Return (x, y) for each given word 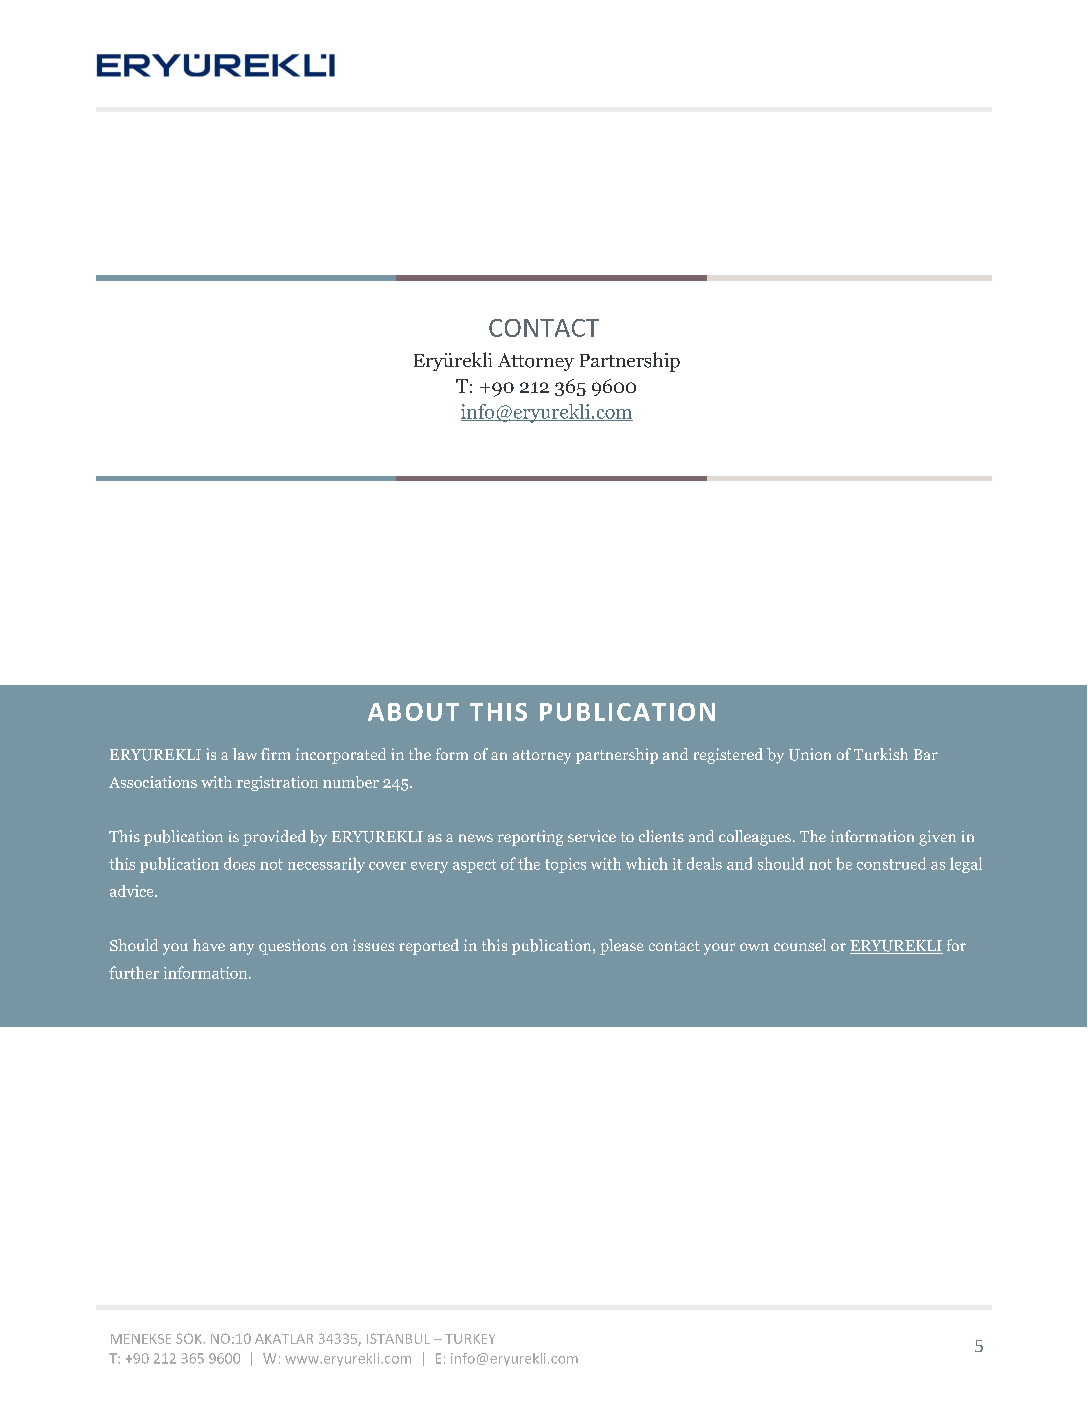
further (134, 972)
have (209, 945)
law (245, 754)
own (754, 947)
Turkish (881, 754)
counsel (800, 945)
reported (429, 947)
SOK (190, 1338)
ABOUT (413, 712)
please (622, 947)
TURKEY (470, 1339)
